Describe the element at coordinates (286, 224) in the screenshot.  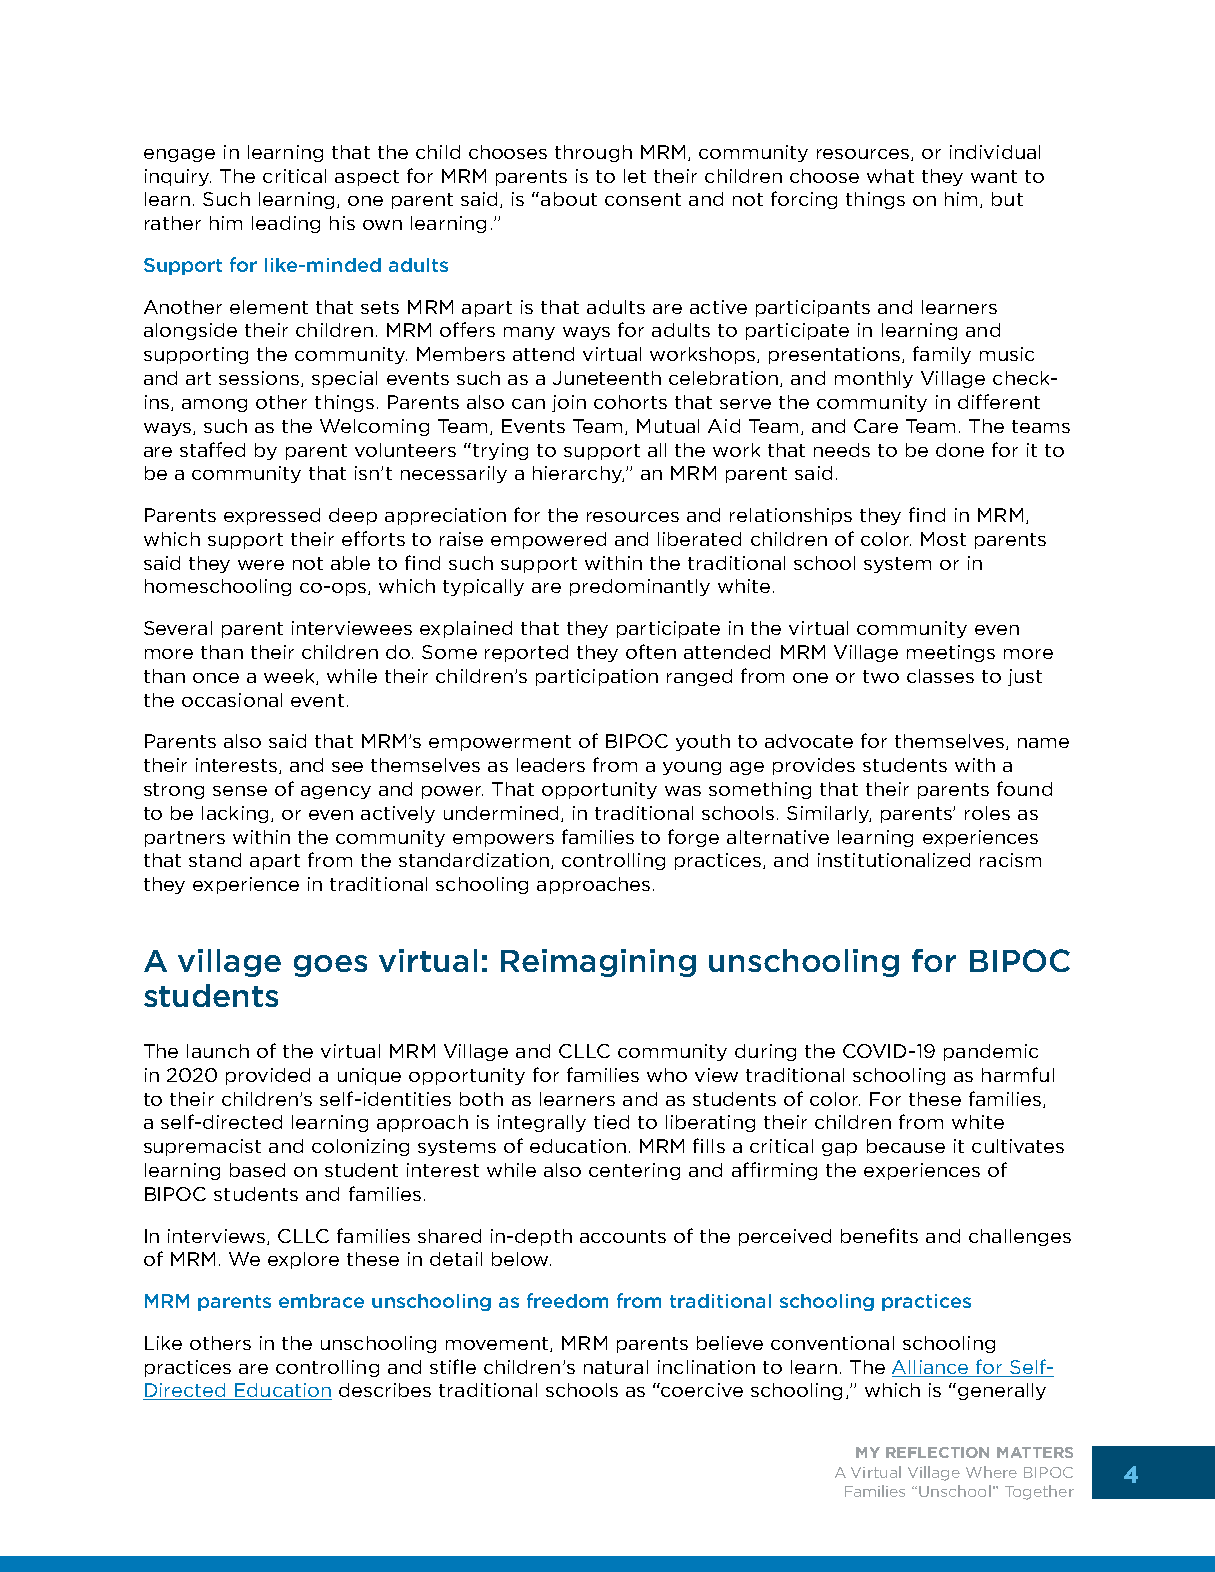
I see `leading` at that location.
